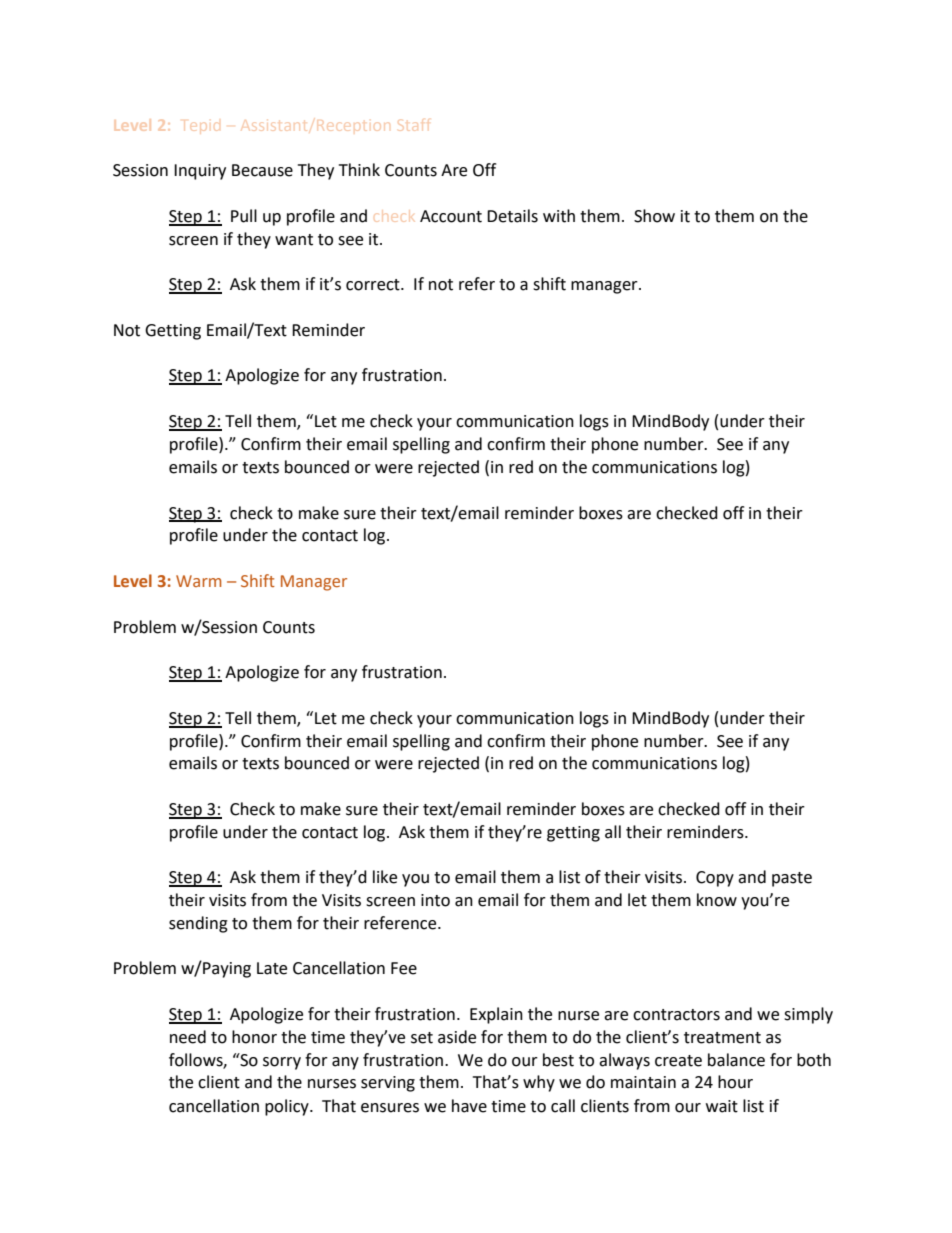 This screenshot has width=952, height=1233. I want to click on into, so click(435, 900).
